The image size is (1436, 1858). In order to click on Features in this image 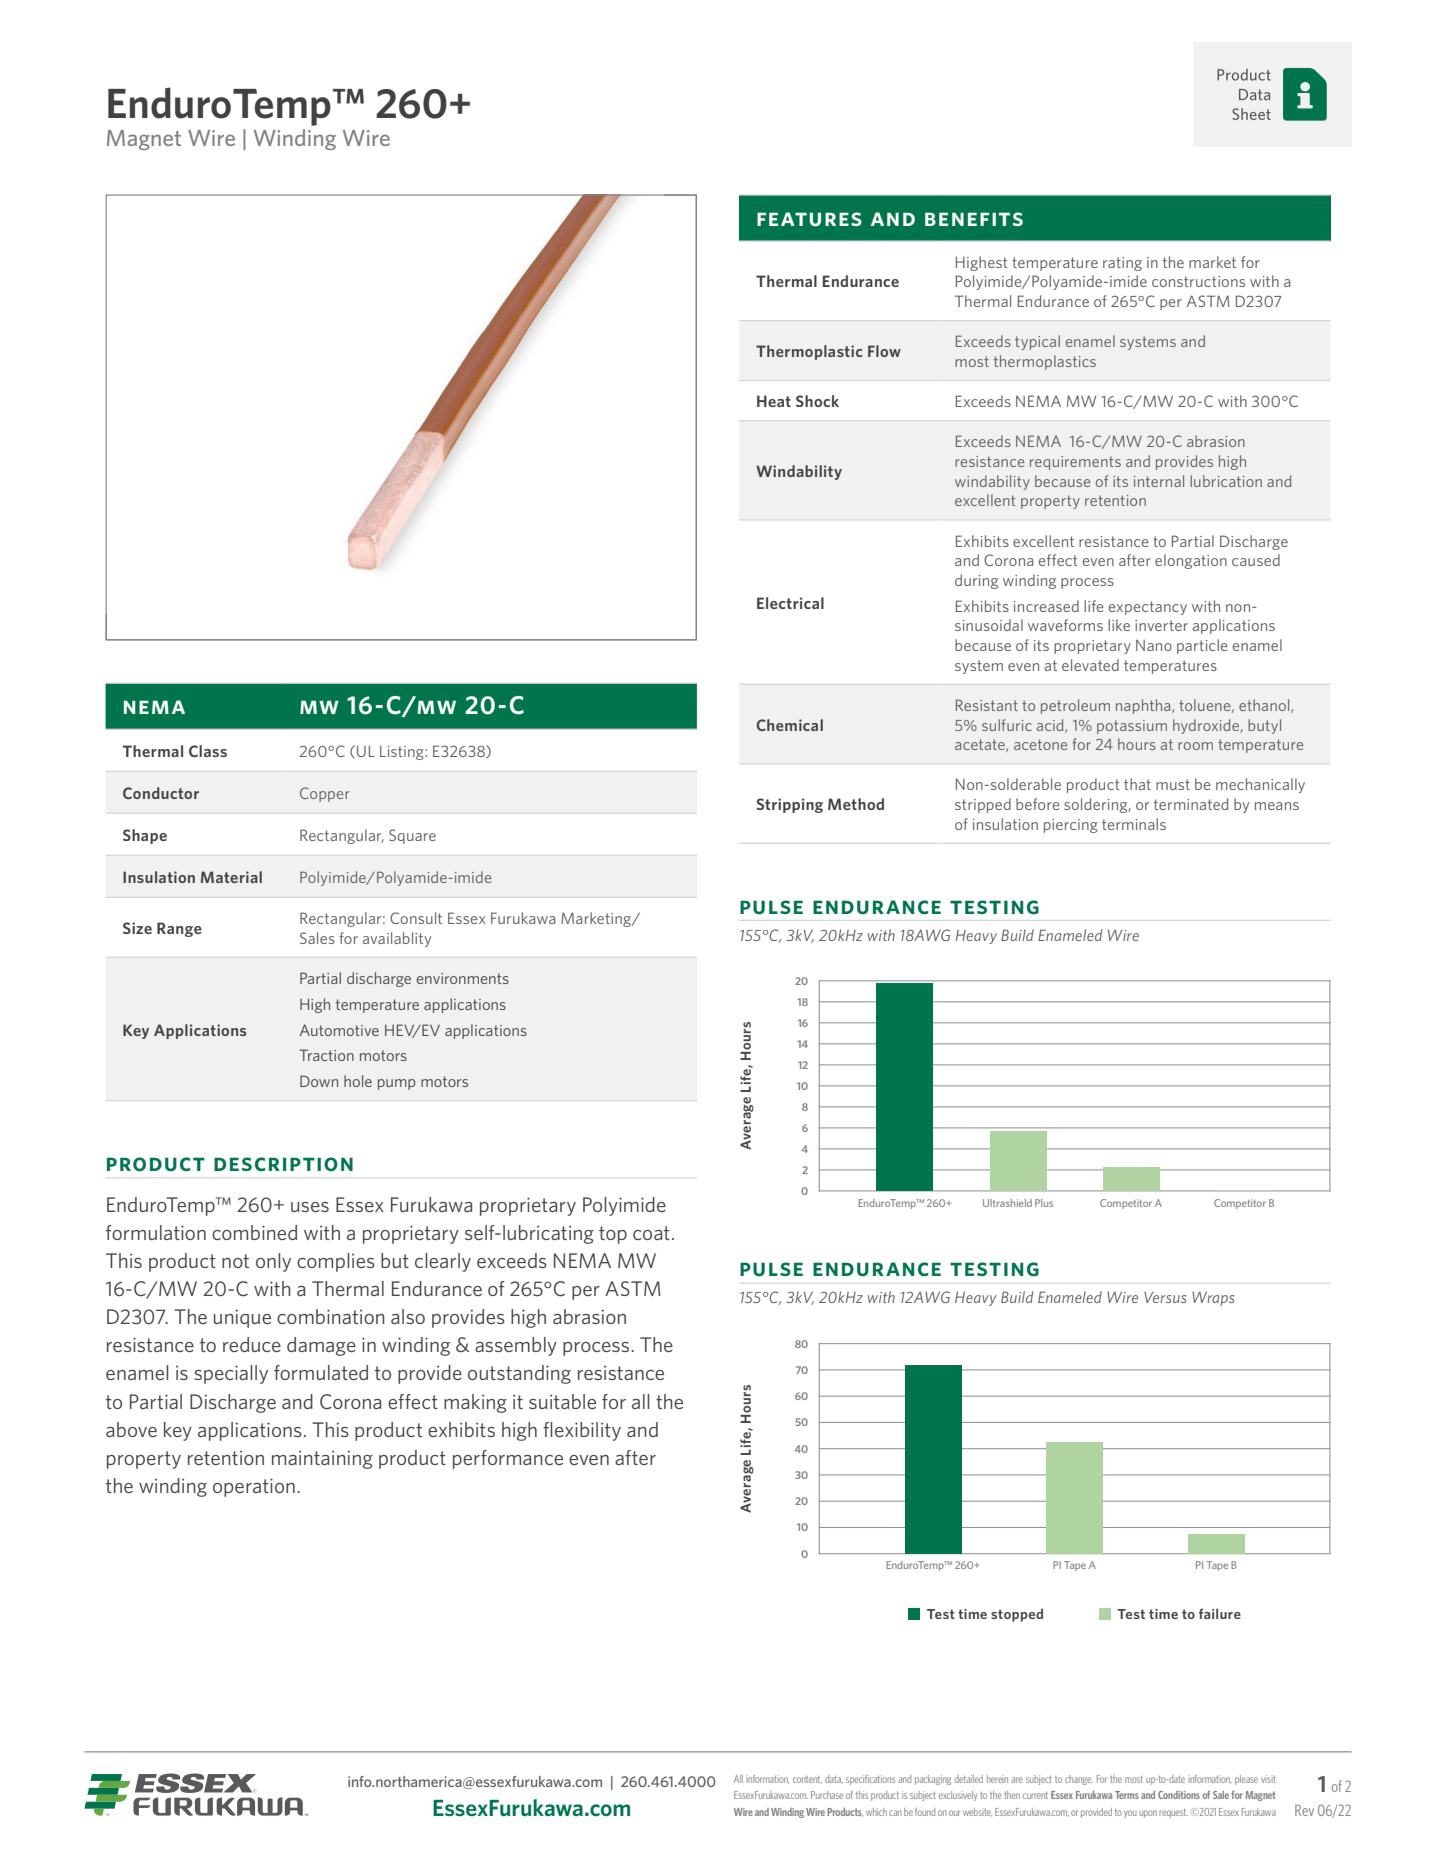, I will do `click(809, 219)`.
